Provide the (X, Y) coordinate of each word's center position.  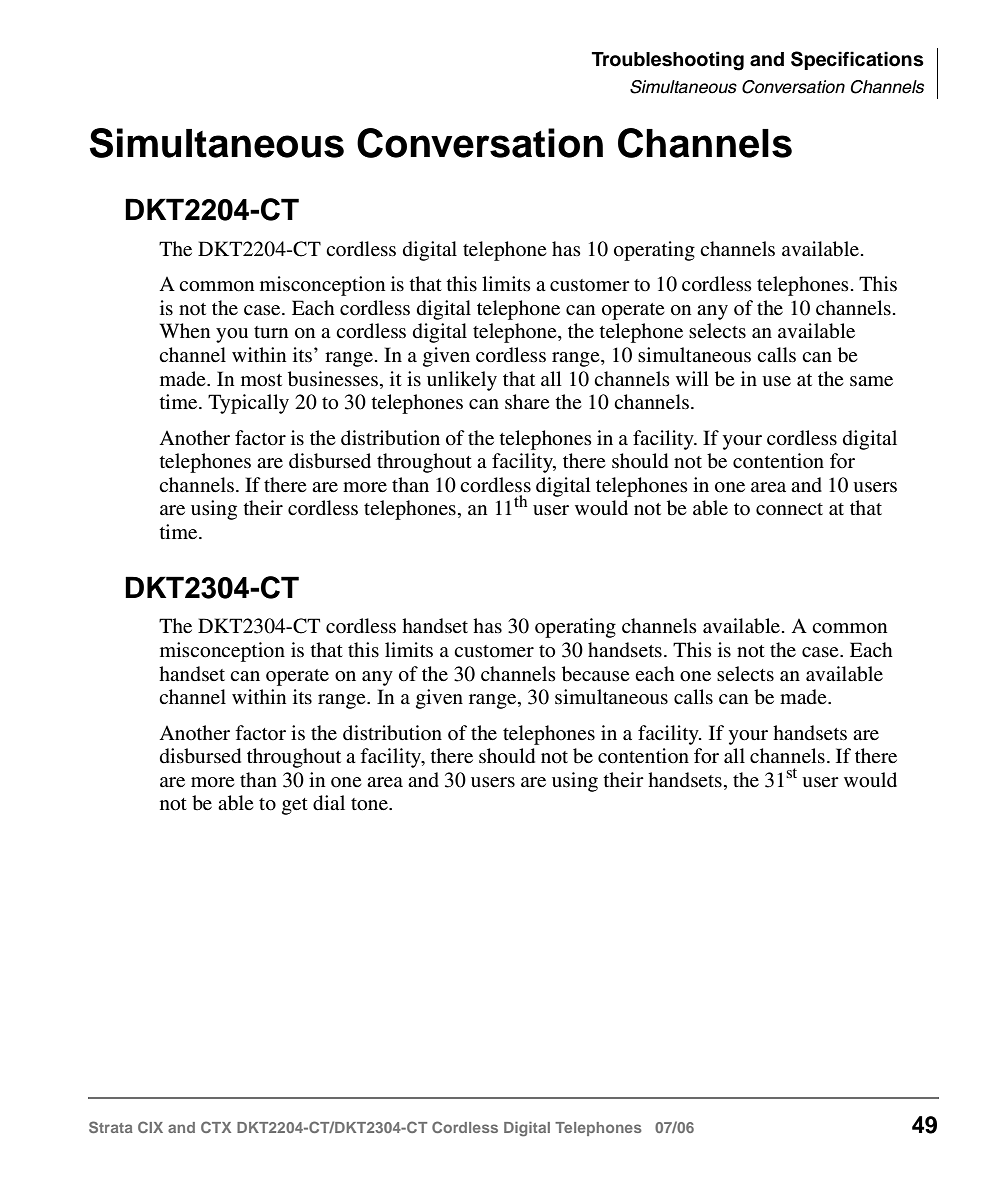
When (185, 330)
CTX (216, 1127)
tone (370, 804)
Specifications (857, 60)
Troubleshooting (668, 61)
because (595, 674)
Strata (111, 1127)
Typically (248, 404)
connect (789, 509)
